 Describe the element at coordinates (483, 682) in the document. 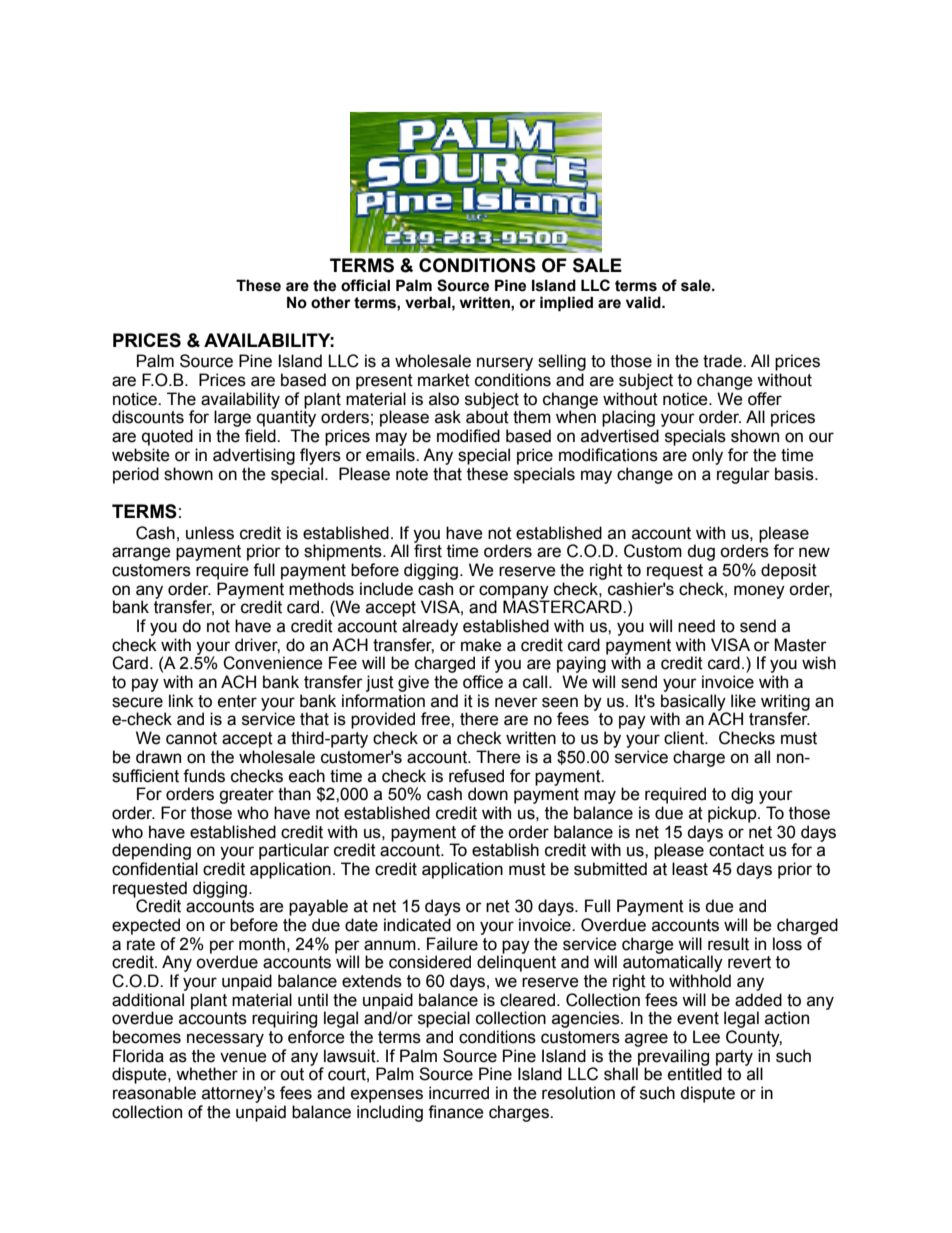

I see `office` at that location.
